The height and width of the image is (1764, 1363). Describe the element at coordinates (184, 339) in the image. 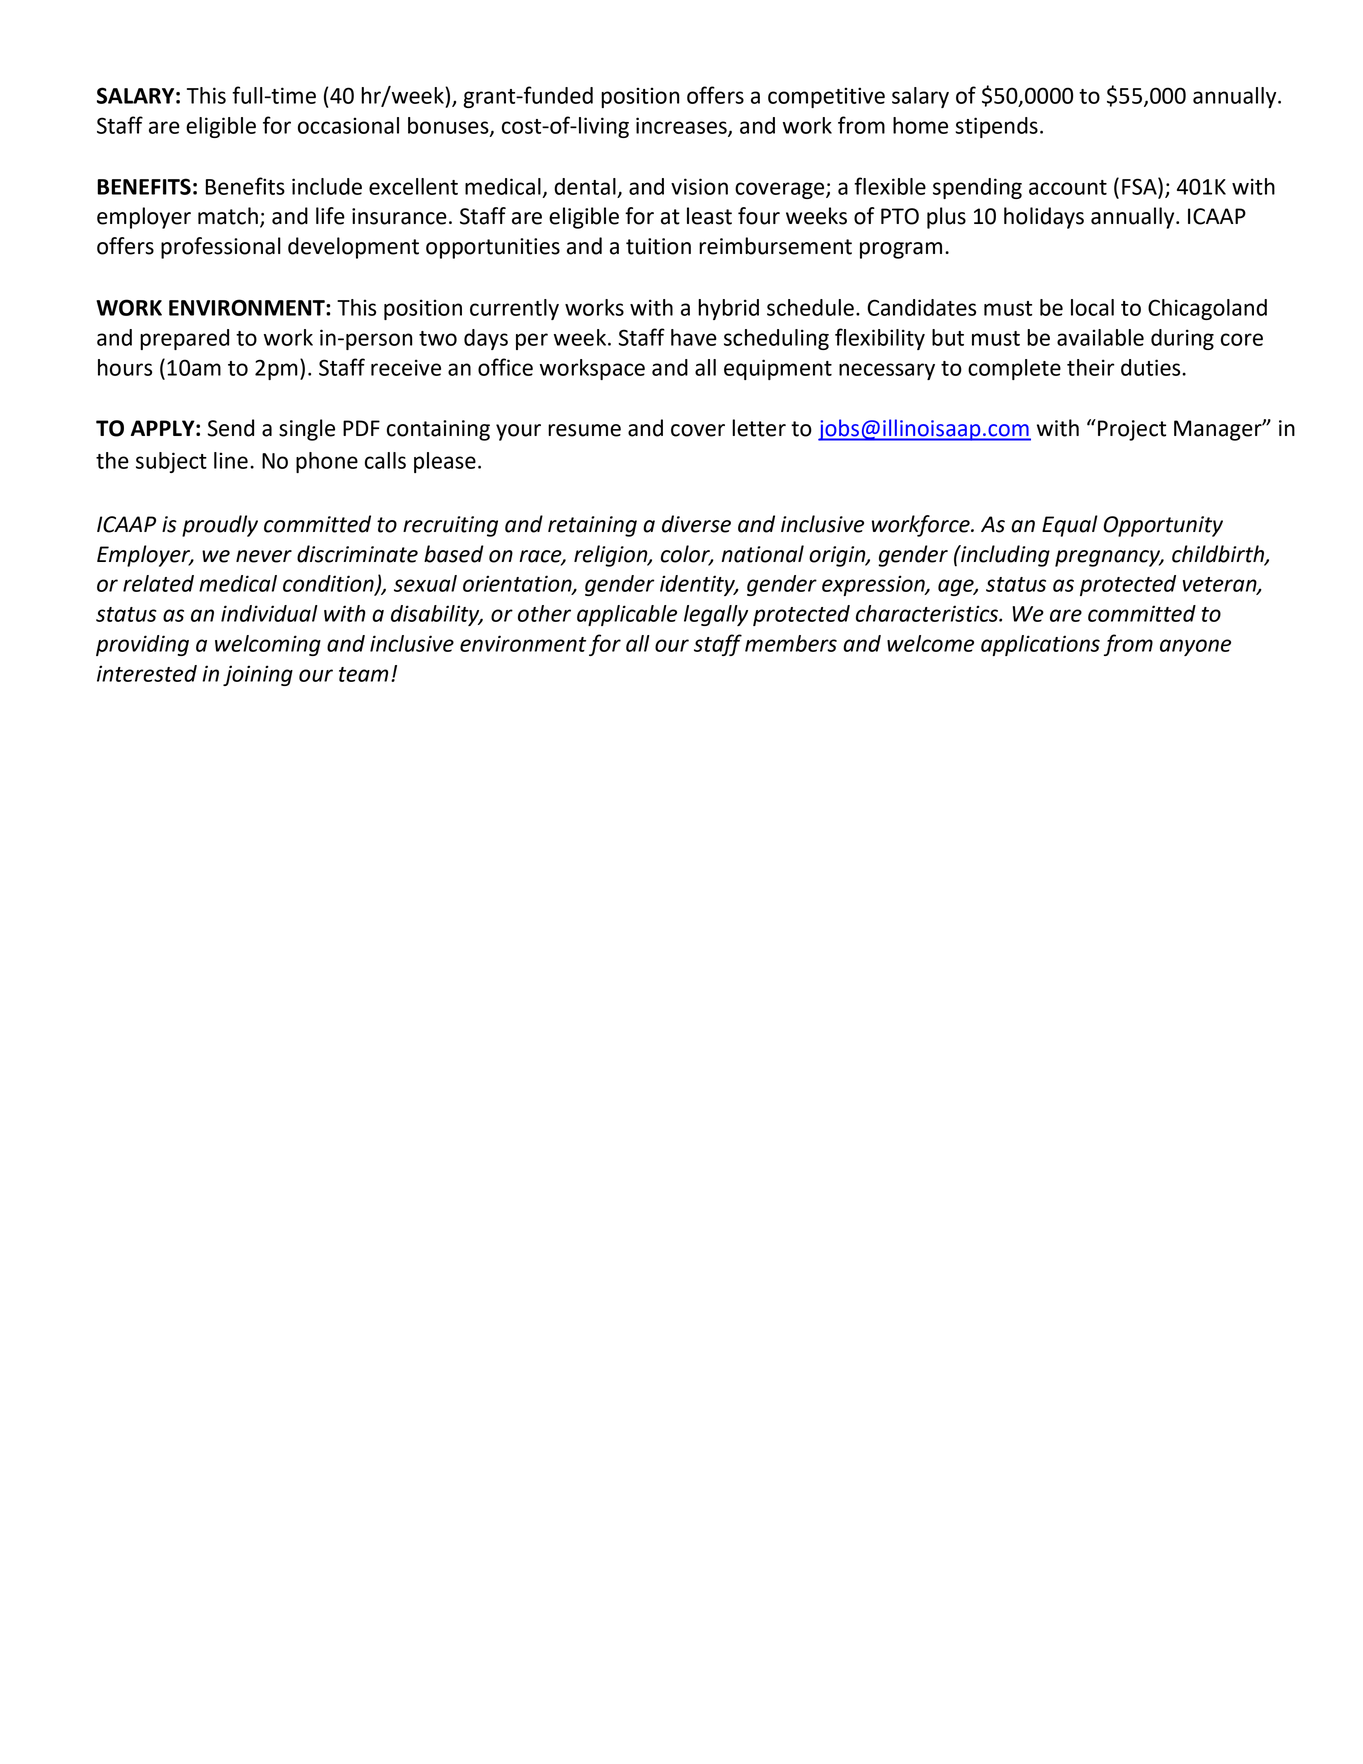

I see `prepared` at that location.
